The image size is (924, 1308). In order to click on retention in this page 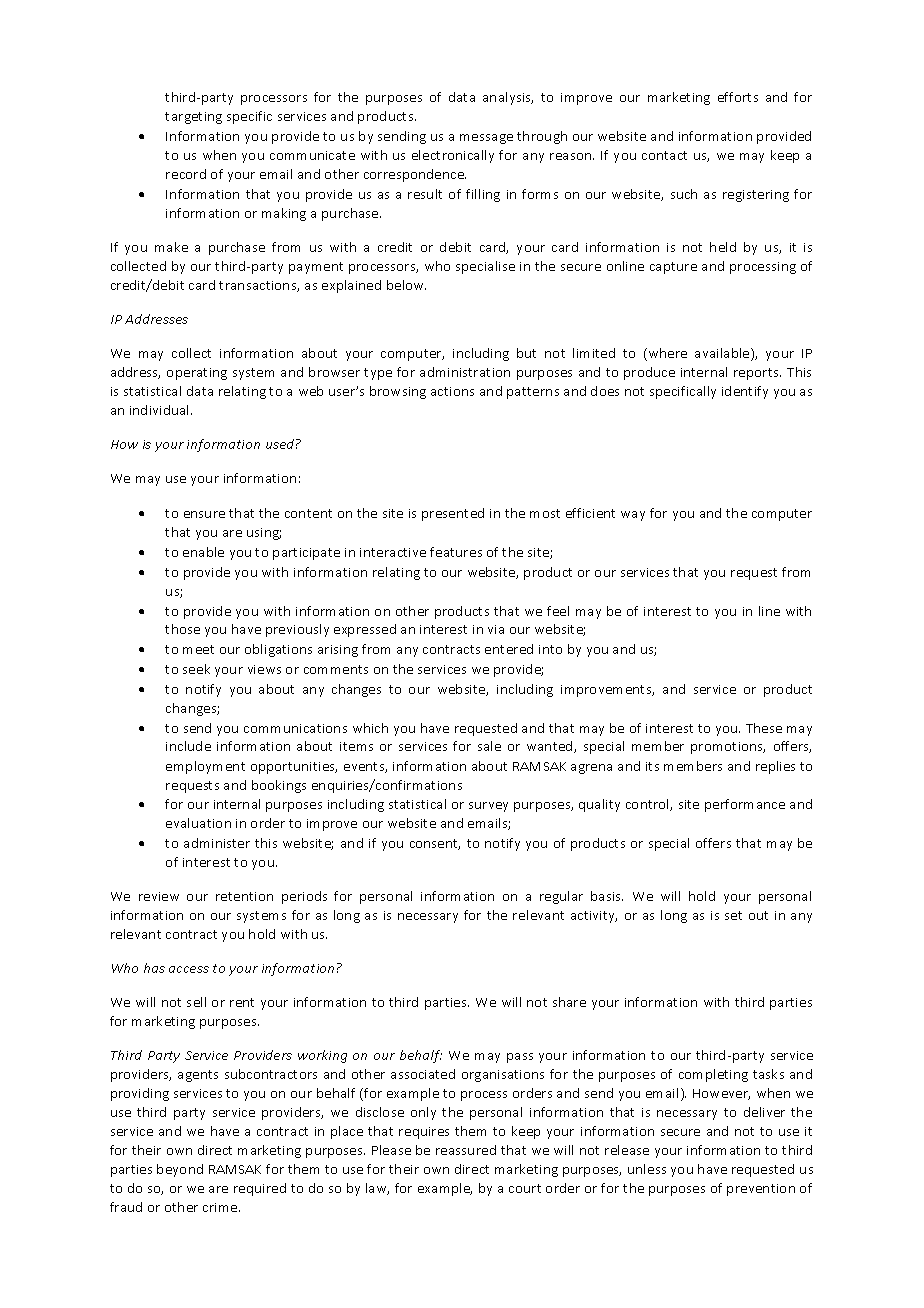, I will do `click(244, 896)`.
